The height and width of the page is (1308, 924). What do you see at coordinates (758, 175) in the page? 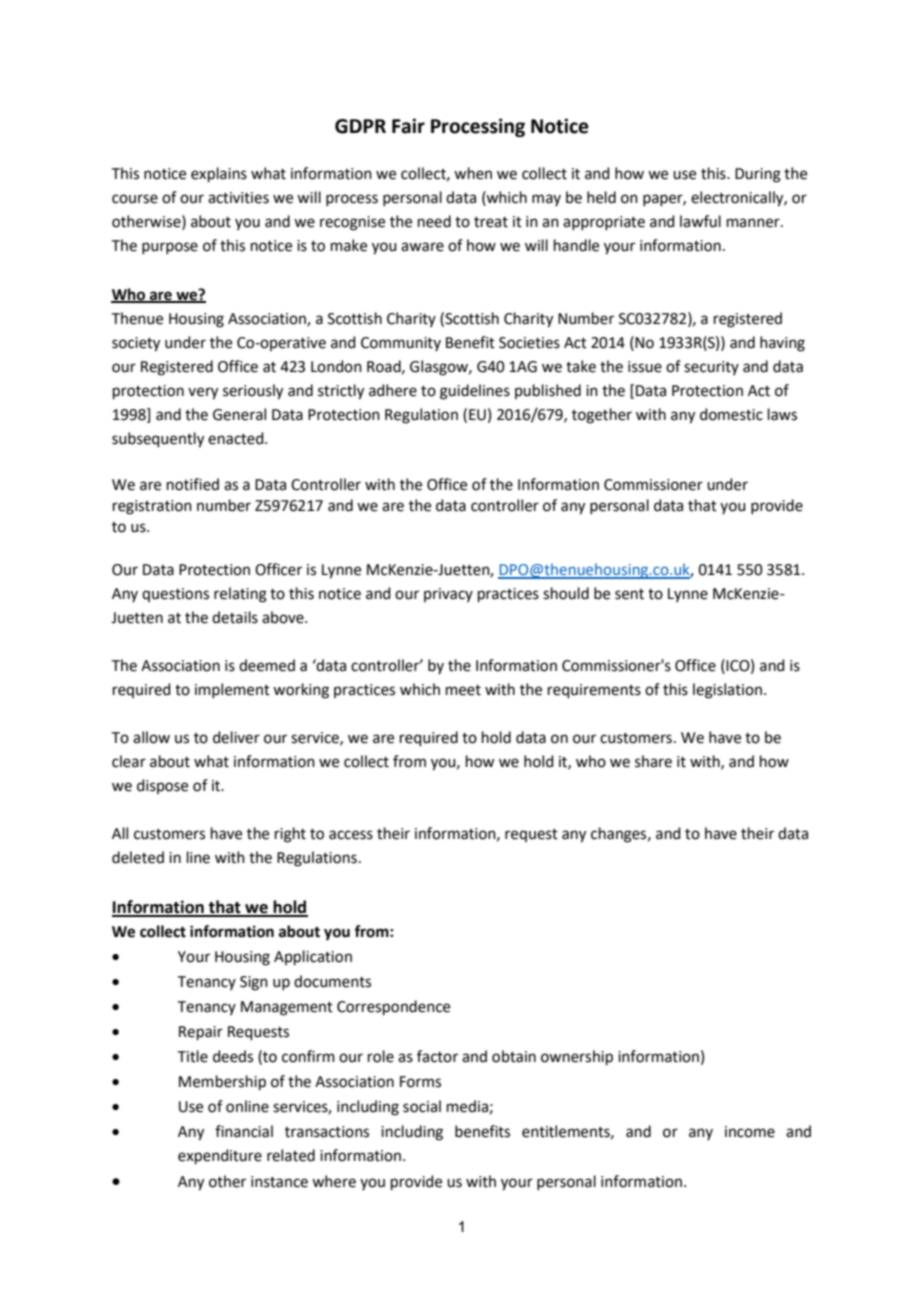
I see `During` at bounding box center [758, 175].
